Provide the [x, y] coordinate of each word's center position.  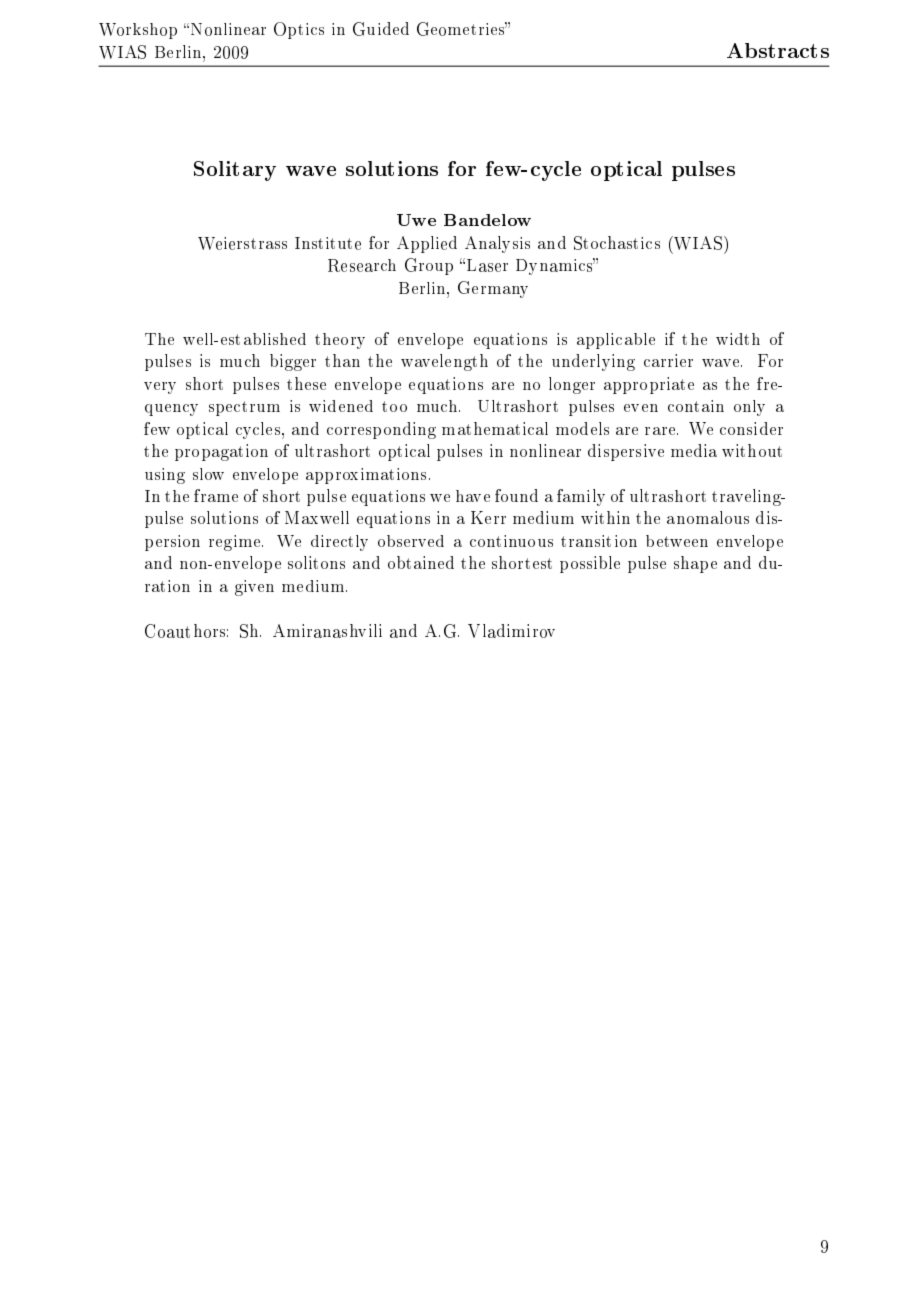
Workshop [138, 31]
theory [340, 341]
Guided [381, 29]
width [738, 339]
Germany [493, 289]
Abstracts [778, 50]
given [254, 588]
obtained [421, 562]
